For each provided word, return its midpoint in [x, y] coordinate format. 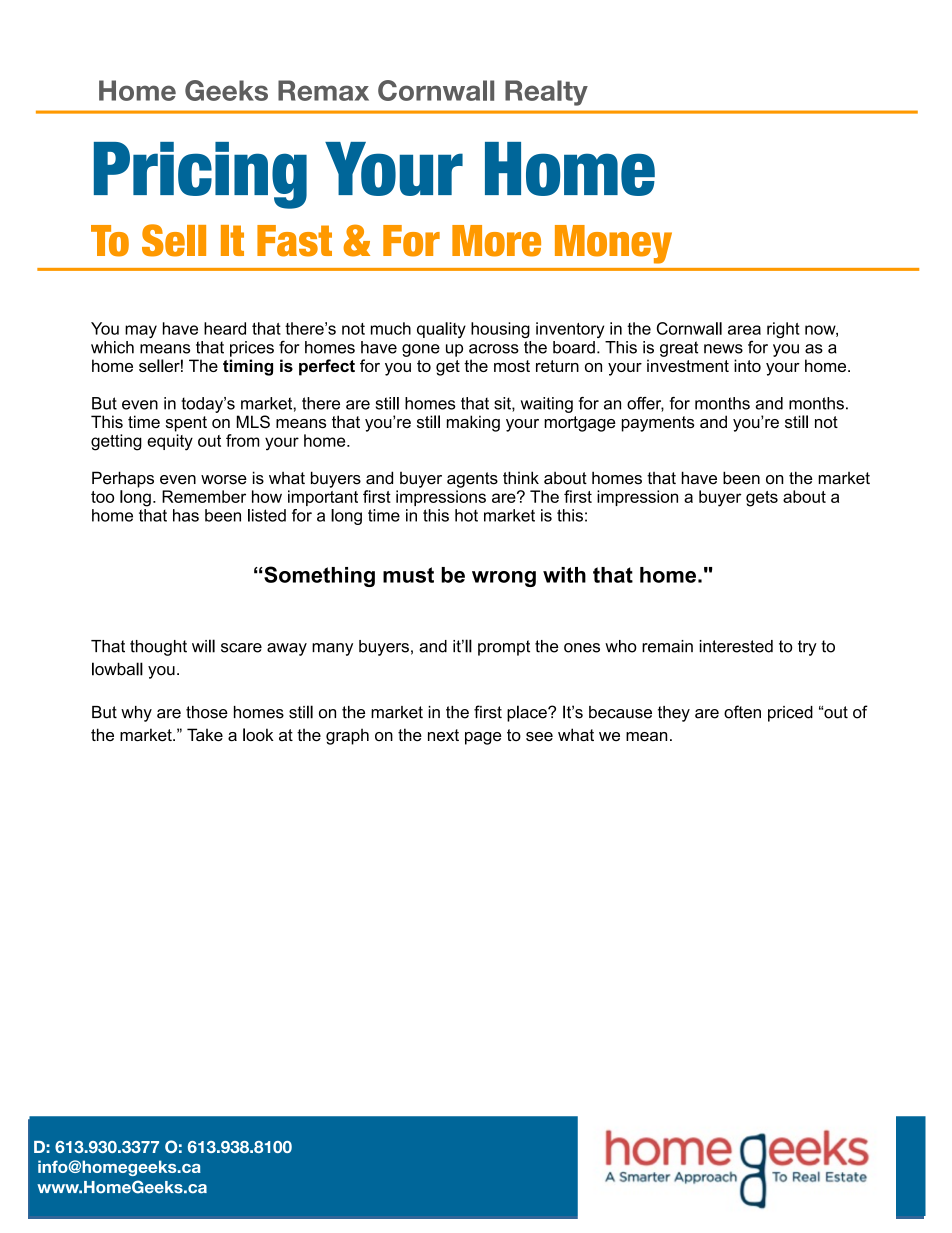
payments [658, 424]
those [207, 712]
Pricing [200, 175]
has [186, 515]
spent [186, 424]
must [408, 575]
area [744, 330]
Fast [294, 241]
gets [762, 499]
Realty [546, 93]
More [496, 241]
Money [613, 244]
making [473, 423]
